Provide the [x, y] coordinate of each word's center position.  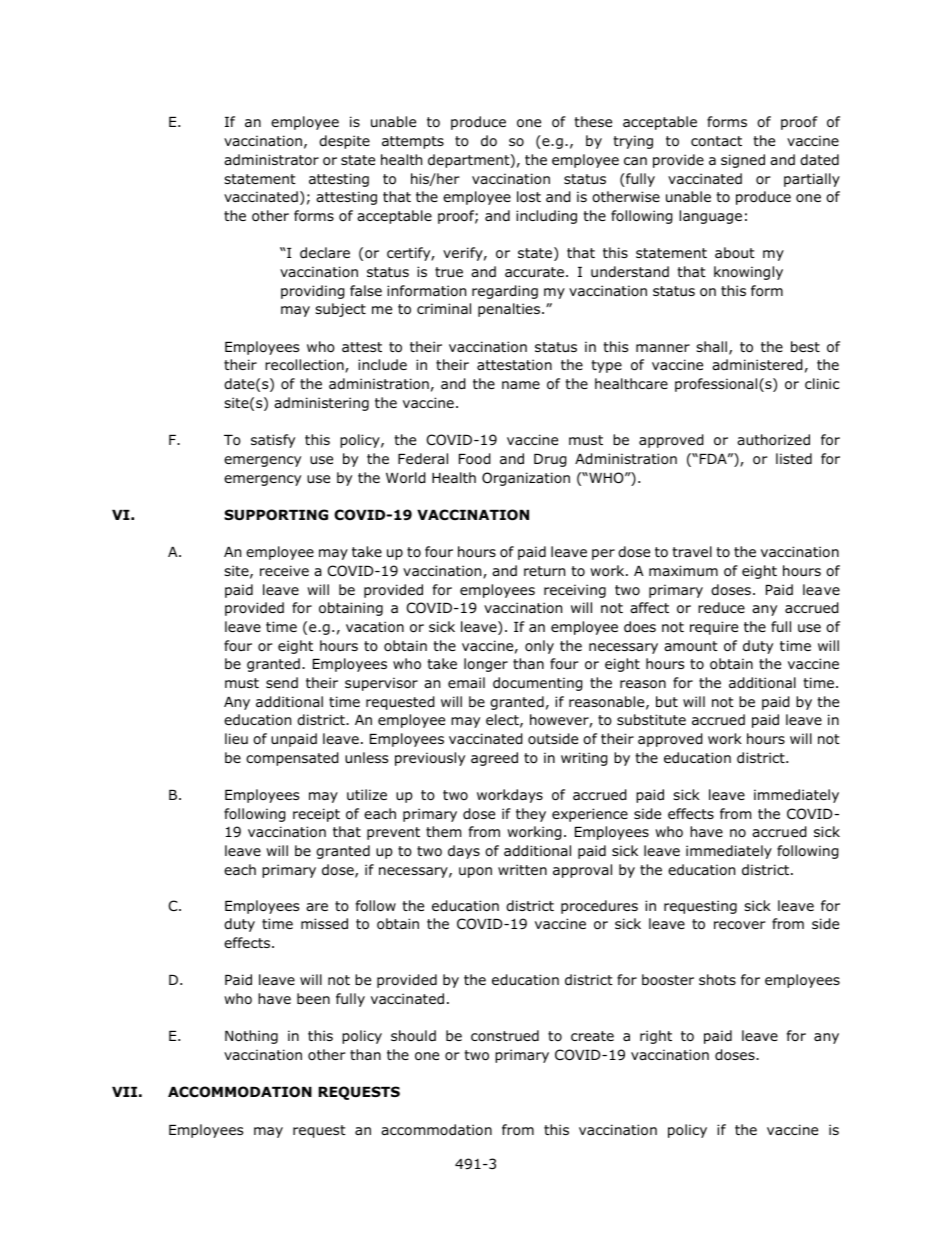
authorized [773, 440]
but [667, 701]
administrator [271, 160]
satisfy [273, 441]
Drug [550, 460]
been [313, 998]
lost [529, 197]
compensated [292, 759]
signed [743, 161]
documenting [538, 684]
